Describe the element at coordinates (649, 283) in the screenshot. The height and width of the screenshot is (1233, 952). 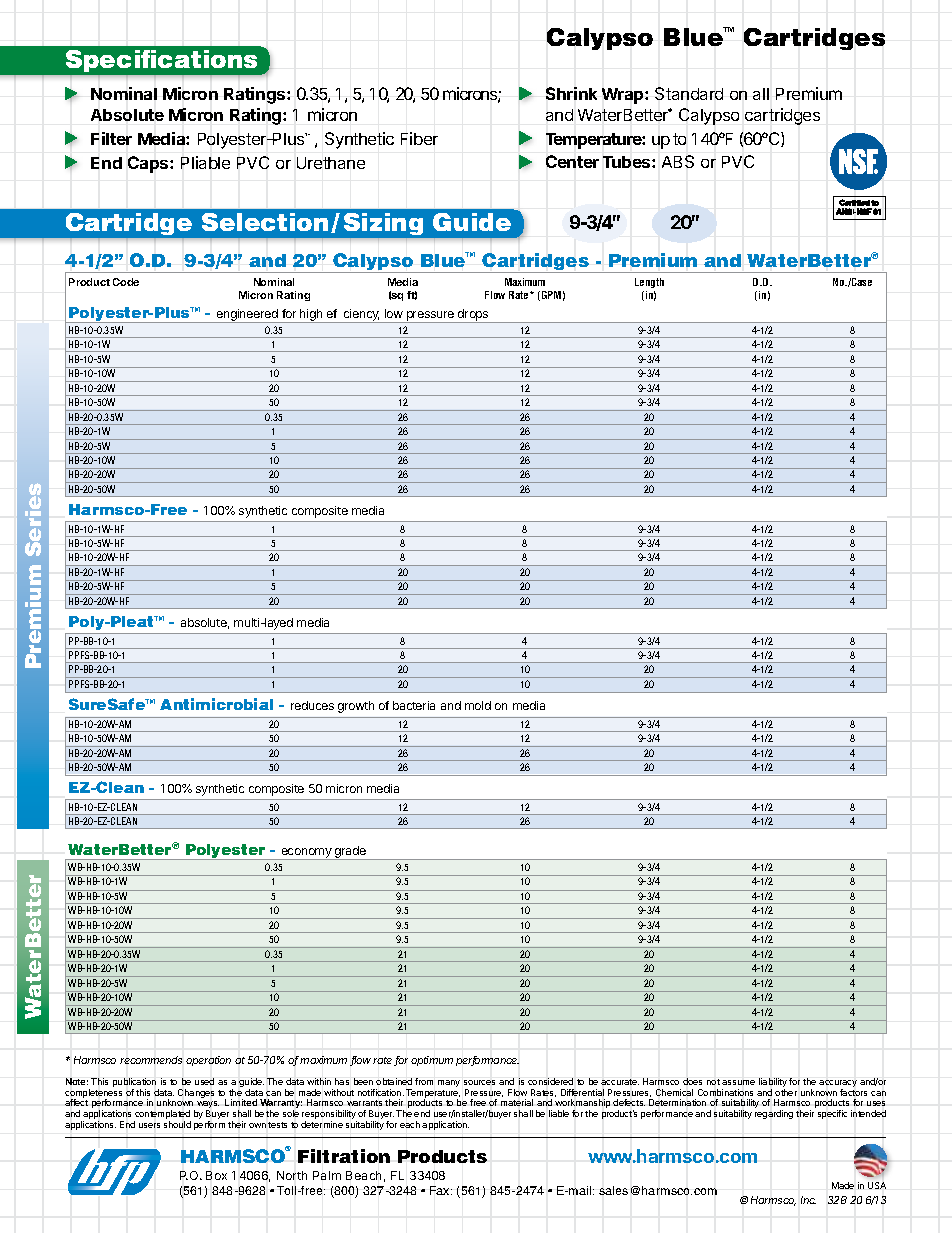
I see `Length` at that location.
